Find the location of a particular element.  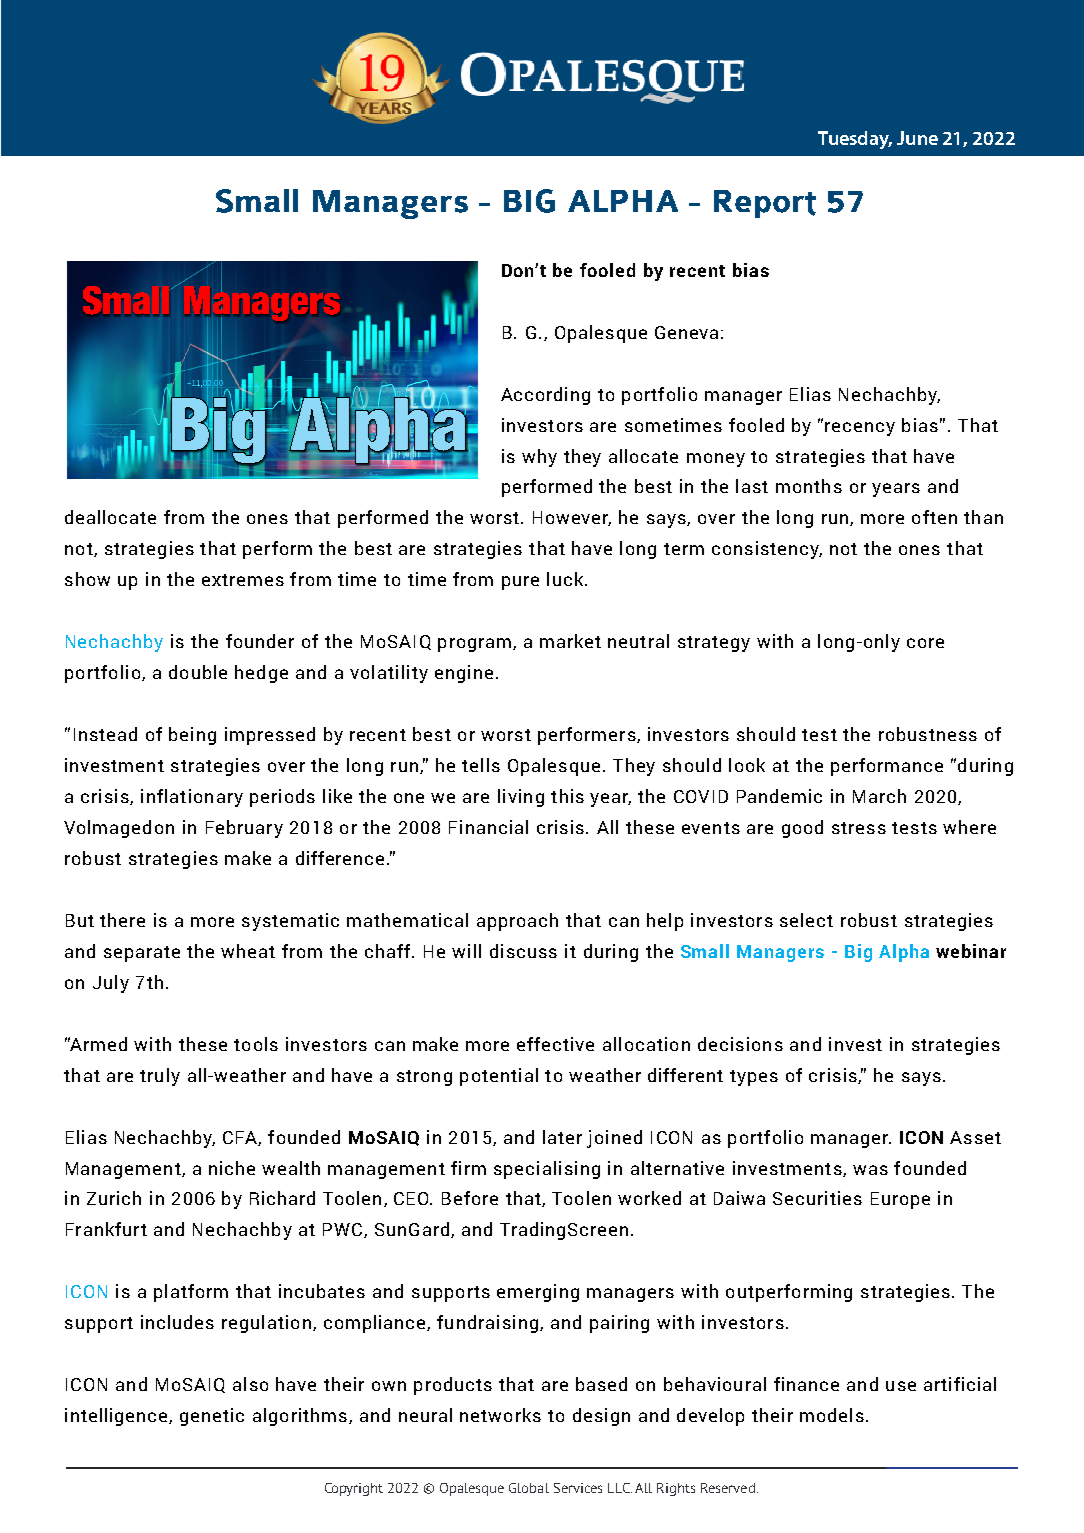

models is located at coordinates (832, 1415).
